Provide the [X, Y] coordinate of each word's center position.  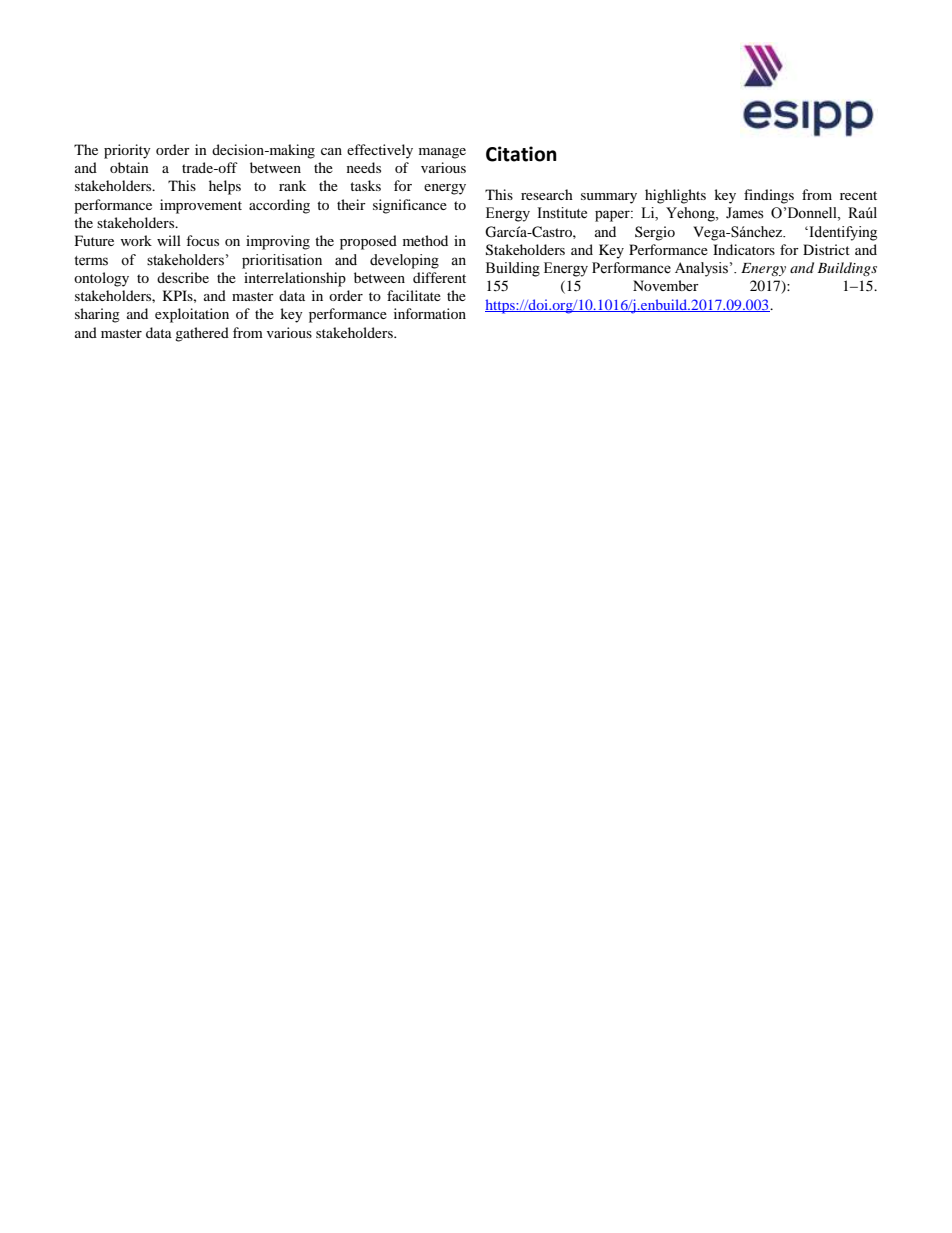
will [169, 240]
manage [442, 153]
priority [127, 151]
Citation [521, 154]
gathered [202, 334]
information [430, 313]
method [425, 240]
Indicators [744, 249]
